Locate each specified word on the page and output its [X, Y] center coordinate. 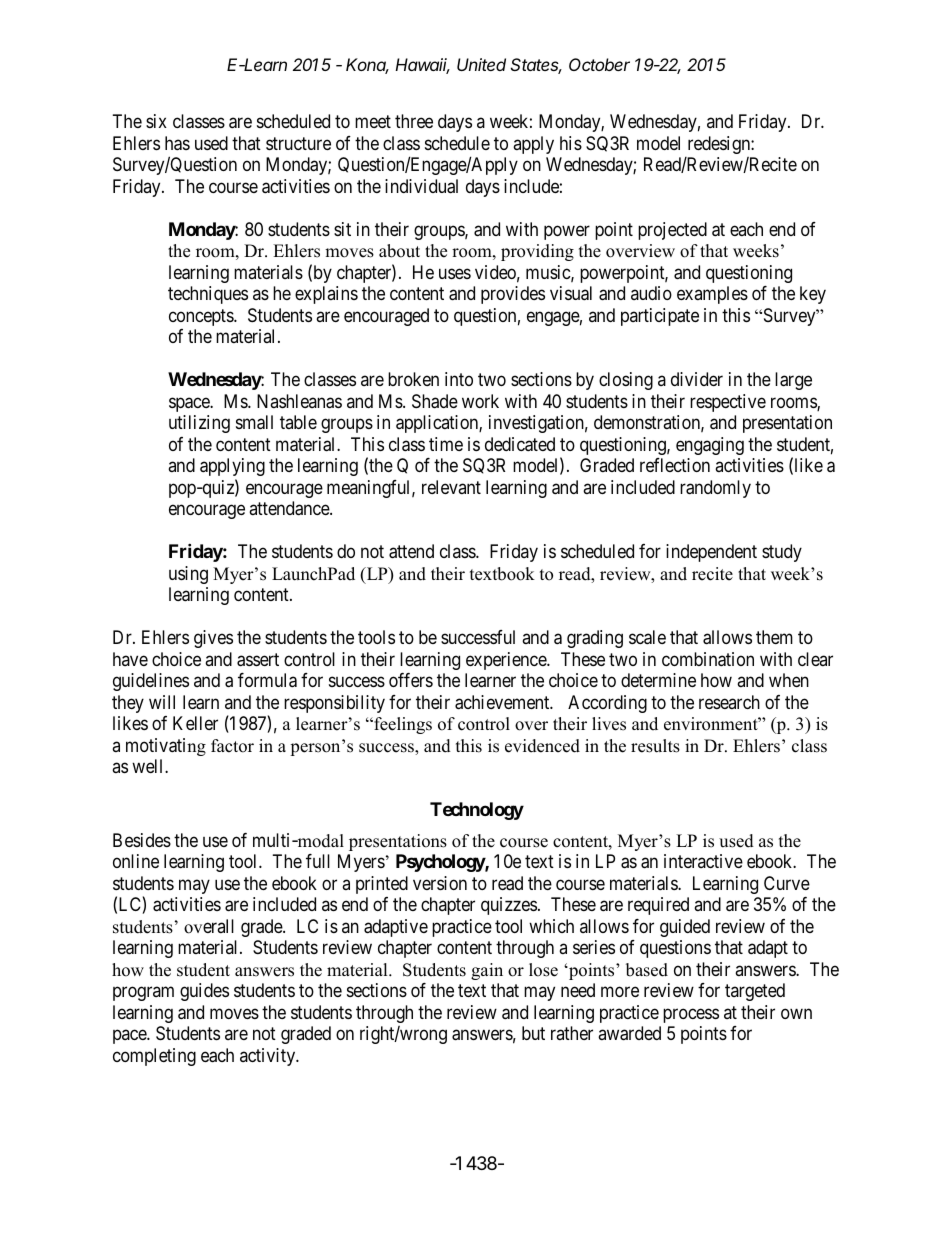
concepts [202, 317]
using [188, 575]
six [156, 121]
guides [204, 992]
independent [711, 553]
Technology [477, 811]
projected [672, 231]
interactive [703, 861]
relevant [451, 487]
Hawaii [422, 66]
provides [513, 295]
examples [712, 295]
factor [232, 746]
